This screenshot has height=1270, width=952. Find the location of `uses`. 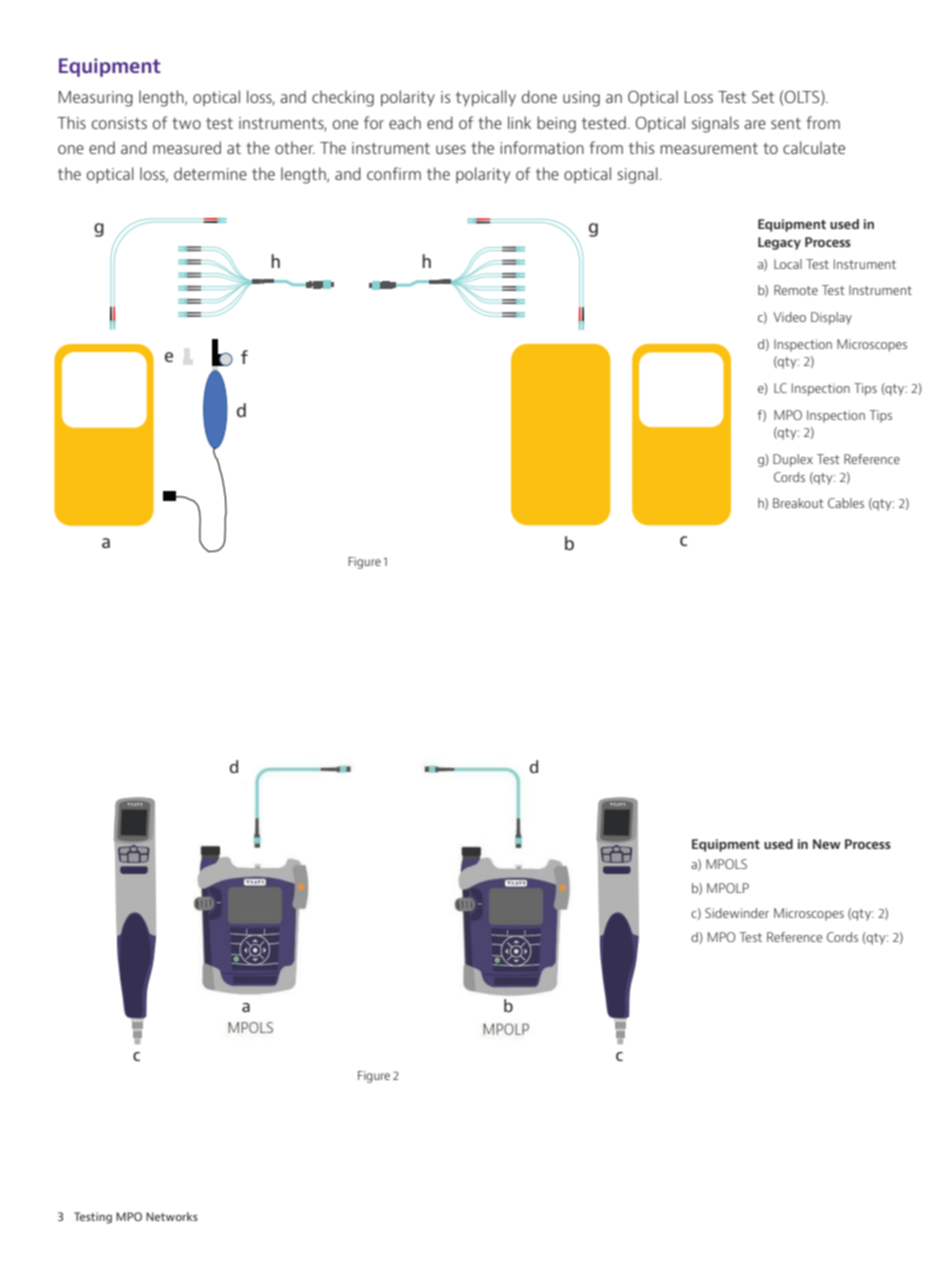

uses is located at coordinates (451, 149).
